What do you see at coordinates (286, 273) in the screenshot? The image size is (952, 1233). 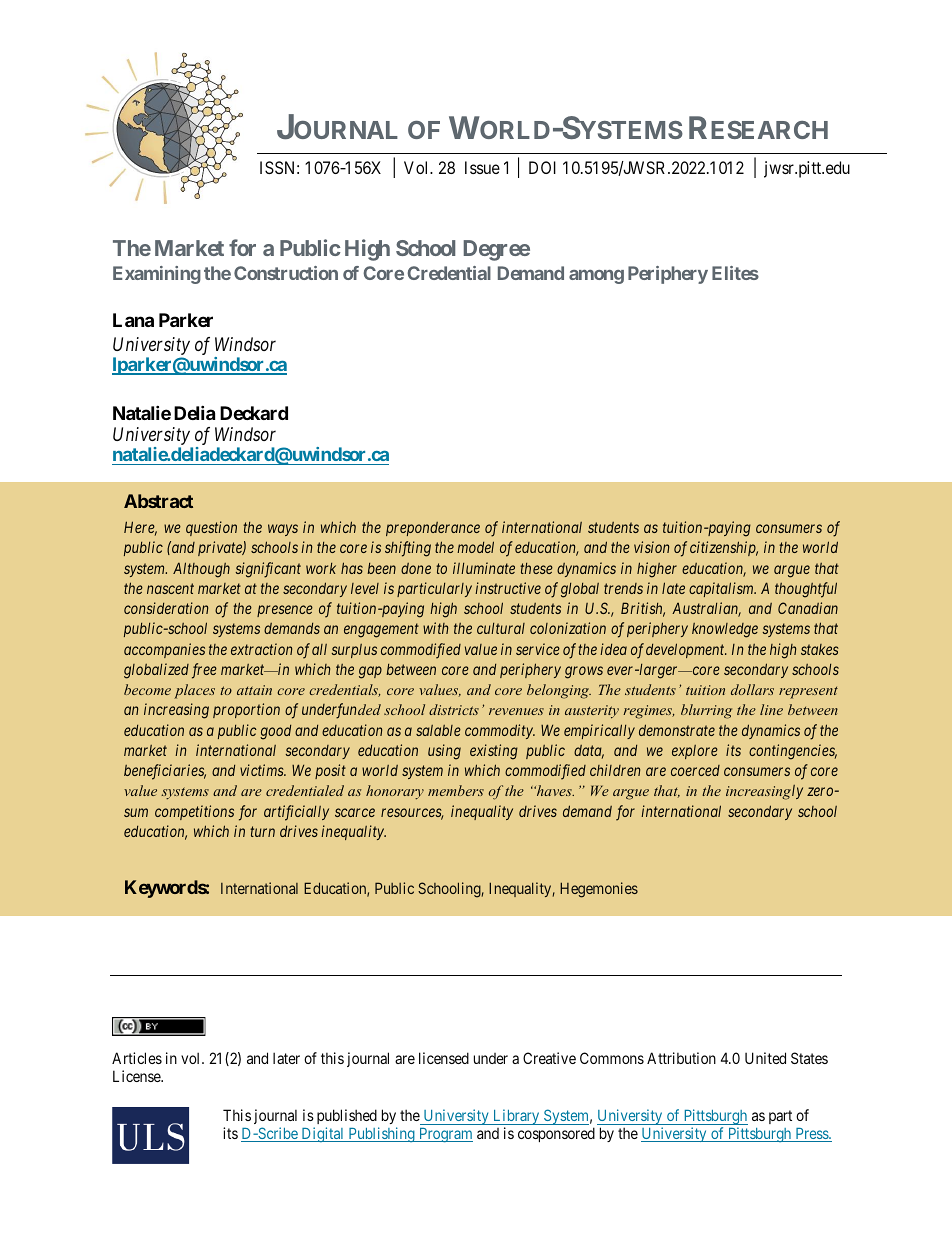 I see `Construction` at bounding box center [286, 273].
